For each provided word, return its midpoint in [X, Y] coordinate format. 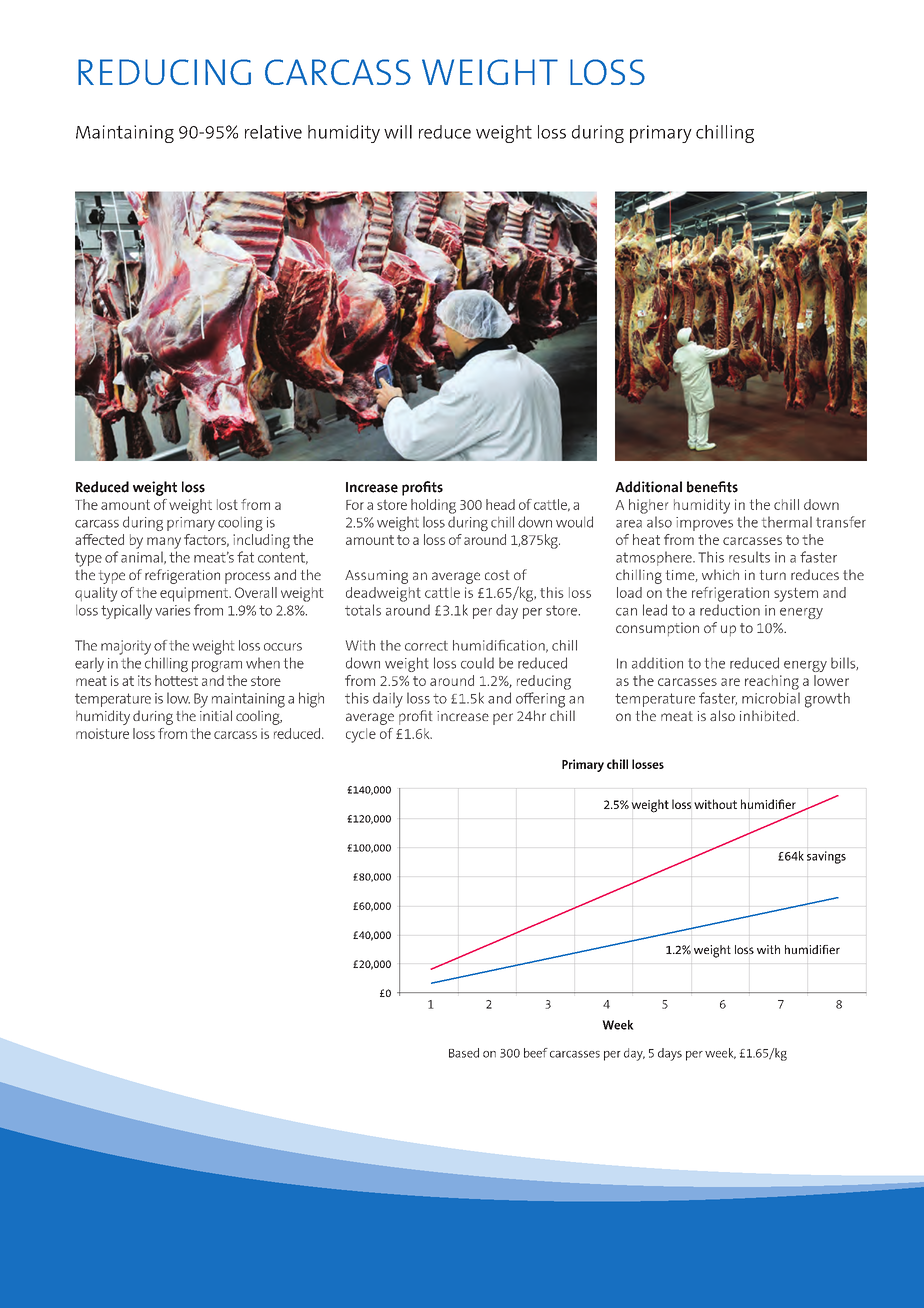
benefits [712, 487]
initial [216, 715]
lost [227, 504]
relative [273, 132]
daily [388, 700]
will [398, 132]
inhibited [769, 715]
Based [464, 1053]
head [500, 504]
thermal [787, 522]
